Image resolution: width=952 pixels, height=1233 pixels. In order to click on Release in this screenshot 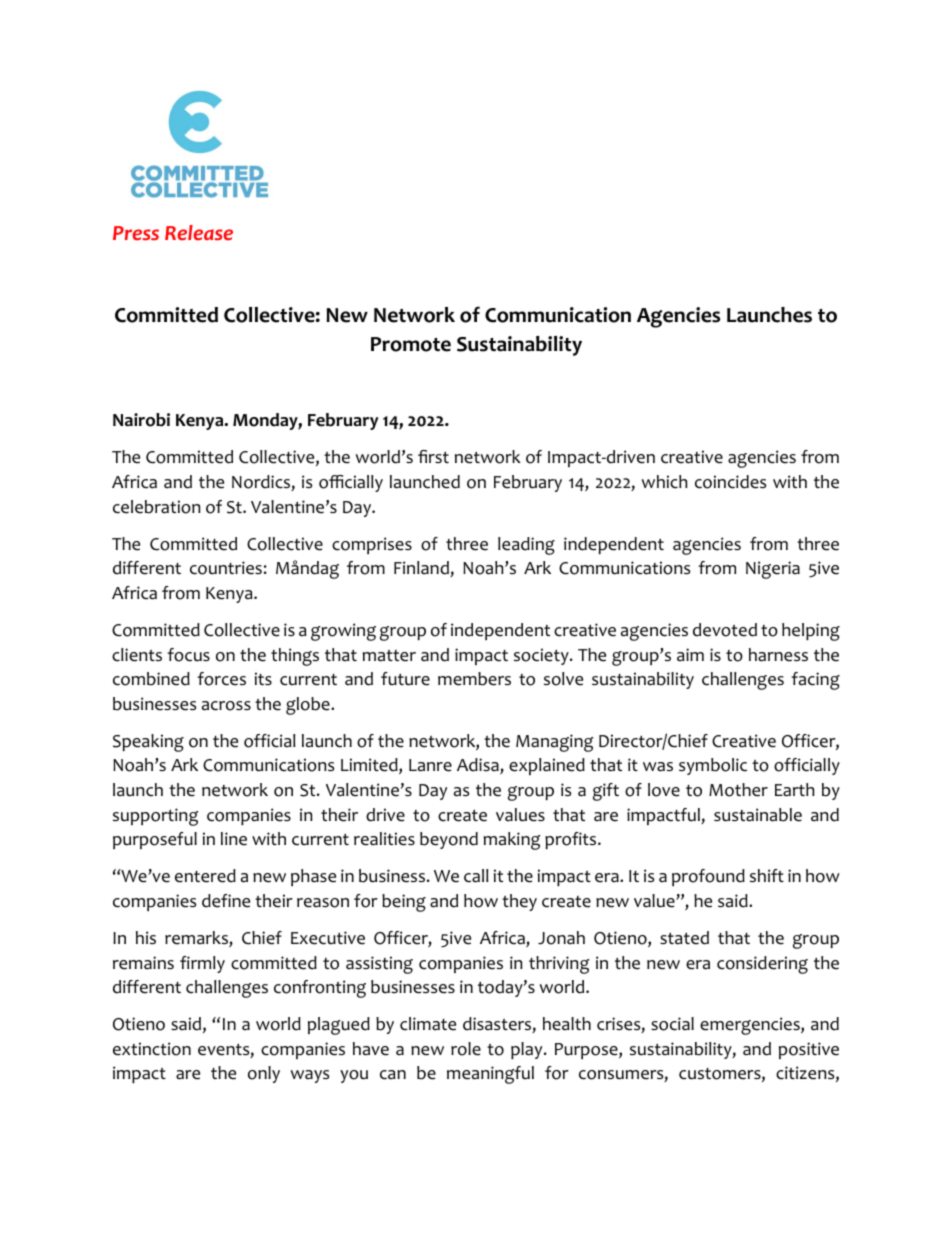, I will do `click(199, 232)`.
